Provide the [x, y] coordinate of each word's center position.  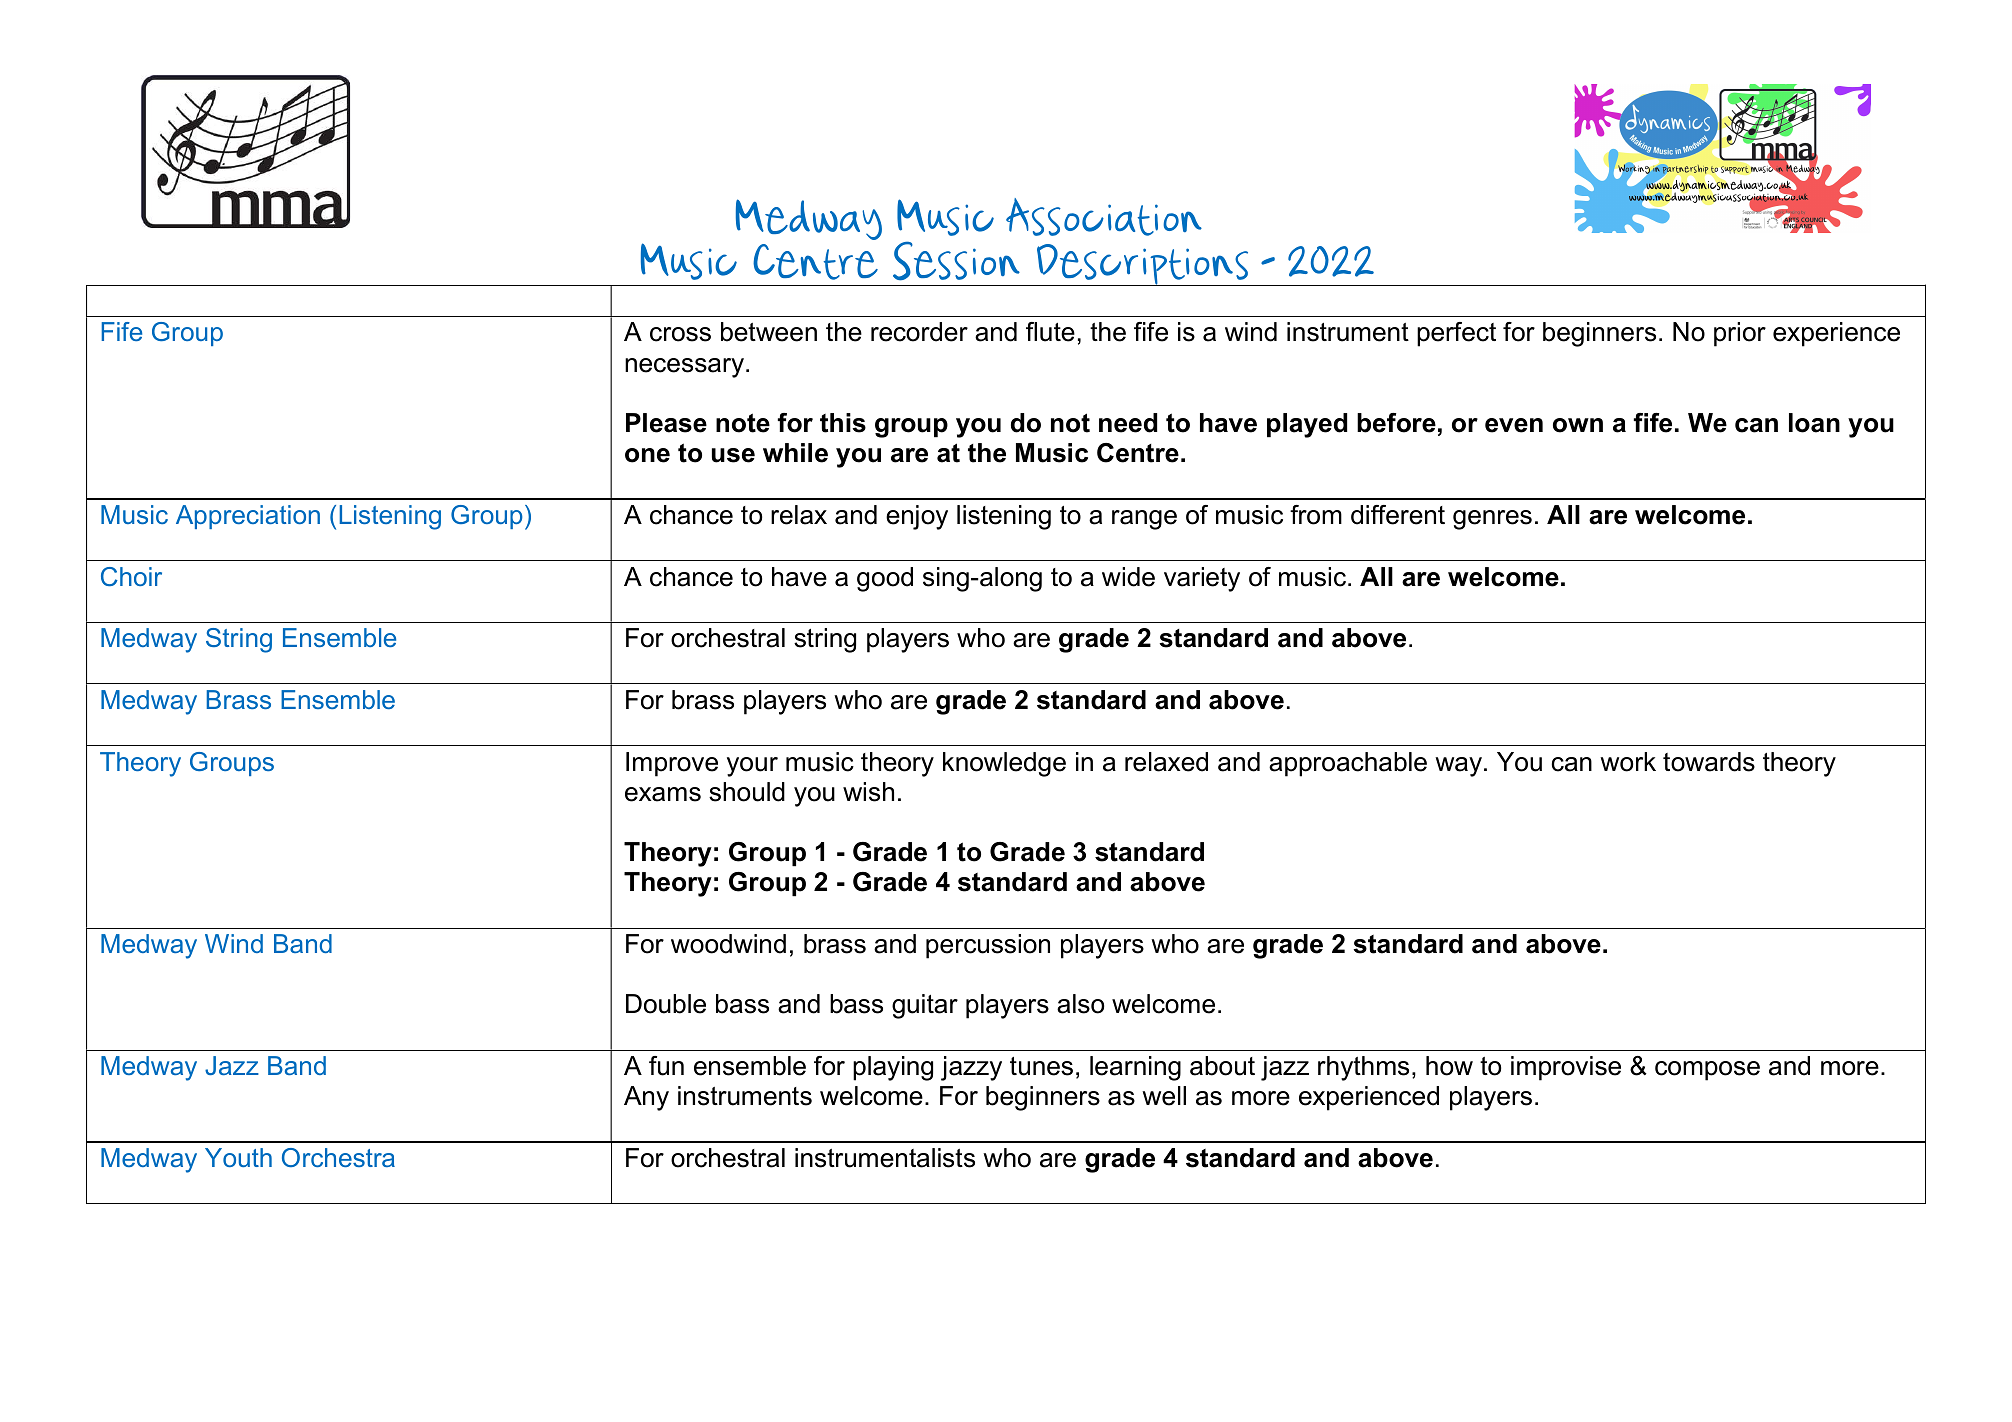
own [1578, 425]
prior [1740, 334]
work [1628, 762]
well [1164, 1096]
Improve [672, 764]
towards [1709, 762]
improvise [1566, 1068]
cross [680, 334]
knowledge [1004, 764]
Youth [238, 1157]
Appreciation [248, 517]
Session [956, 261]
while [795, 453]
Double [666, 1004]
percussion [988, 946]
